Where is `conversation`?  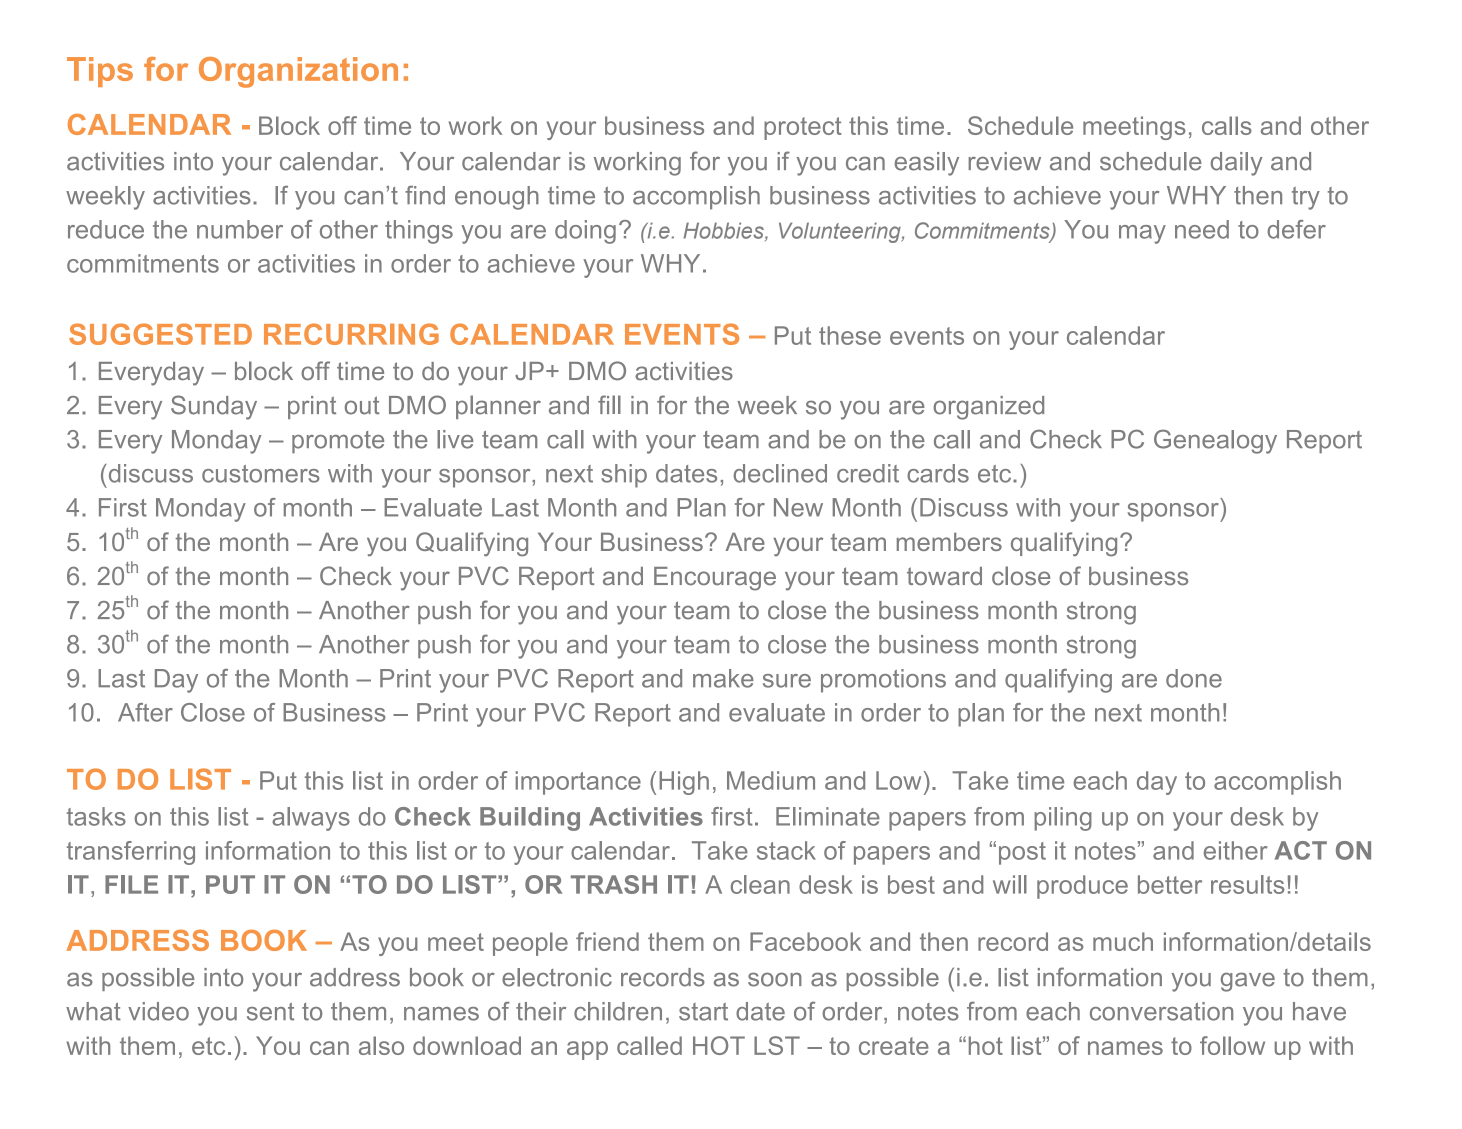 conversation is located at coordinates (1161, 1011).
